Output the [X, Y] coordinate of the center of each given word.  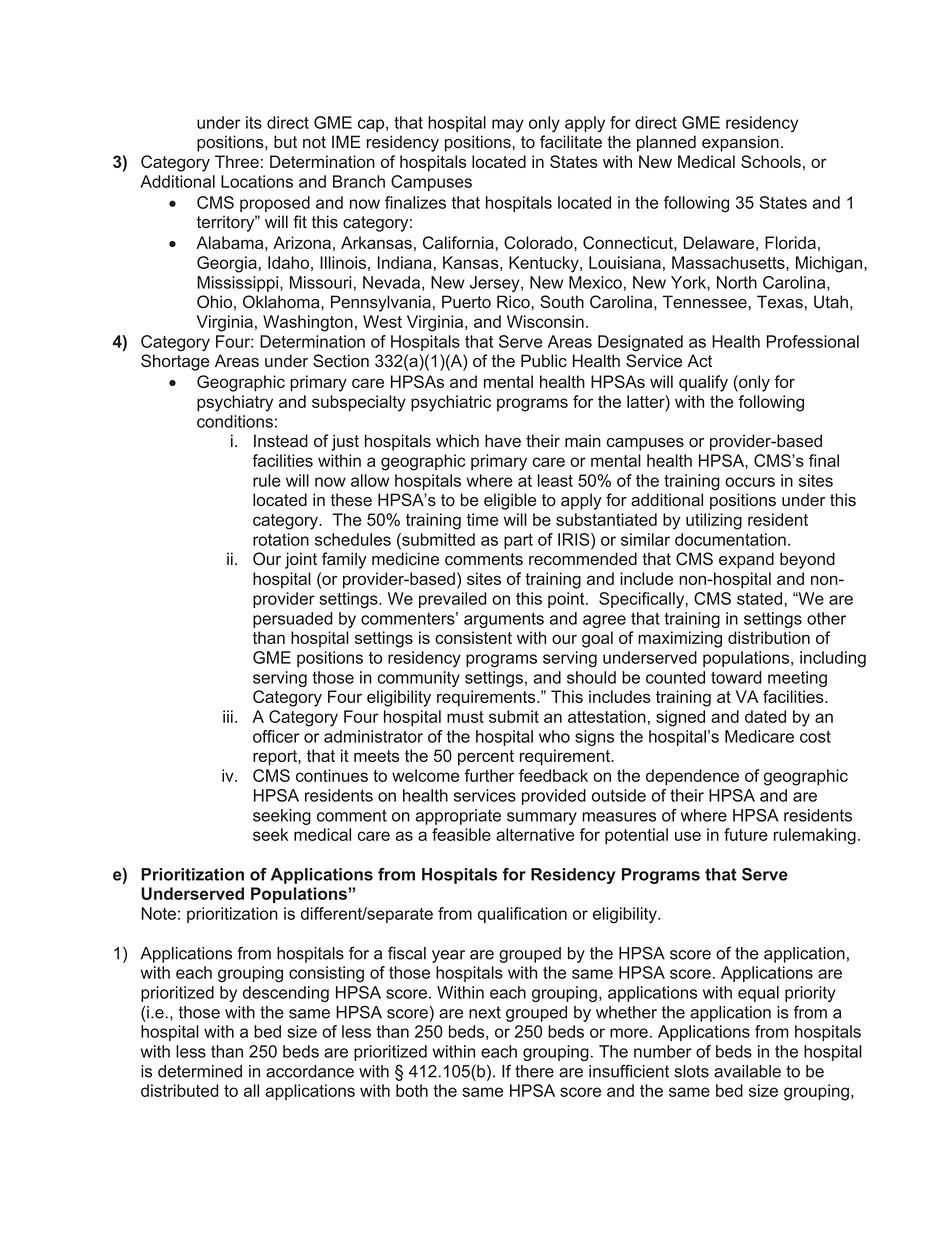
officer [276, 736]
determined [200, 1071]
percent [486, 758]
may [508, 126]
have [503, 441]
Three [237, 161]
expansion [740, 143]
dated [765, 716]
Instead [281, 441]
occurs [750, 482]
